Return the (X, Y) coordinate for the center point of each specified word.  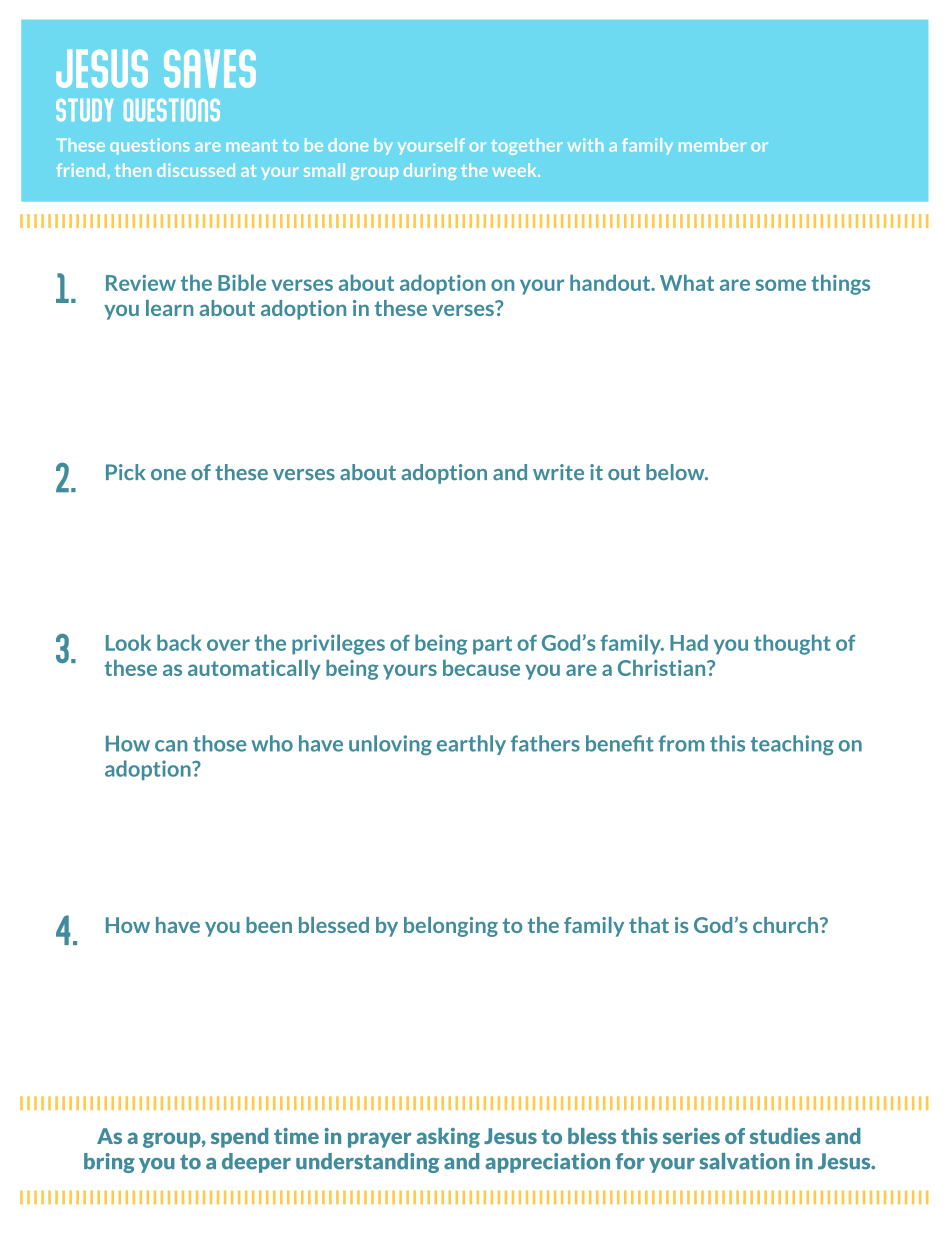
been (269, 925)
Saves (210, 69)
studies (785, 1136)
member (712, 145)
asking (448, 1138)
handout (611, 282)
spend (239, 1138)
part (492, 645)
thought (792, 644)
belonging (451, 927)
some (781, 285)
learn (169, 308)
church (785, 925)
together (527, 146)
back (179, 642)
